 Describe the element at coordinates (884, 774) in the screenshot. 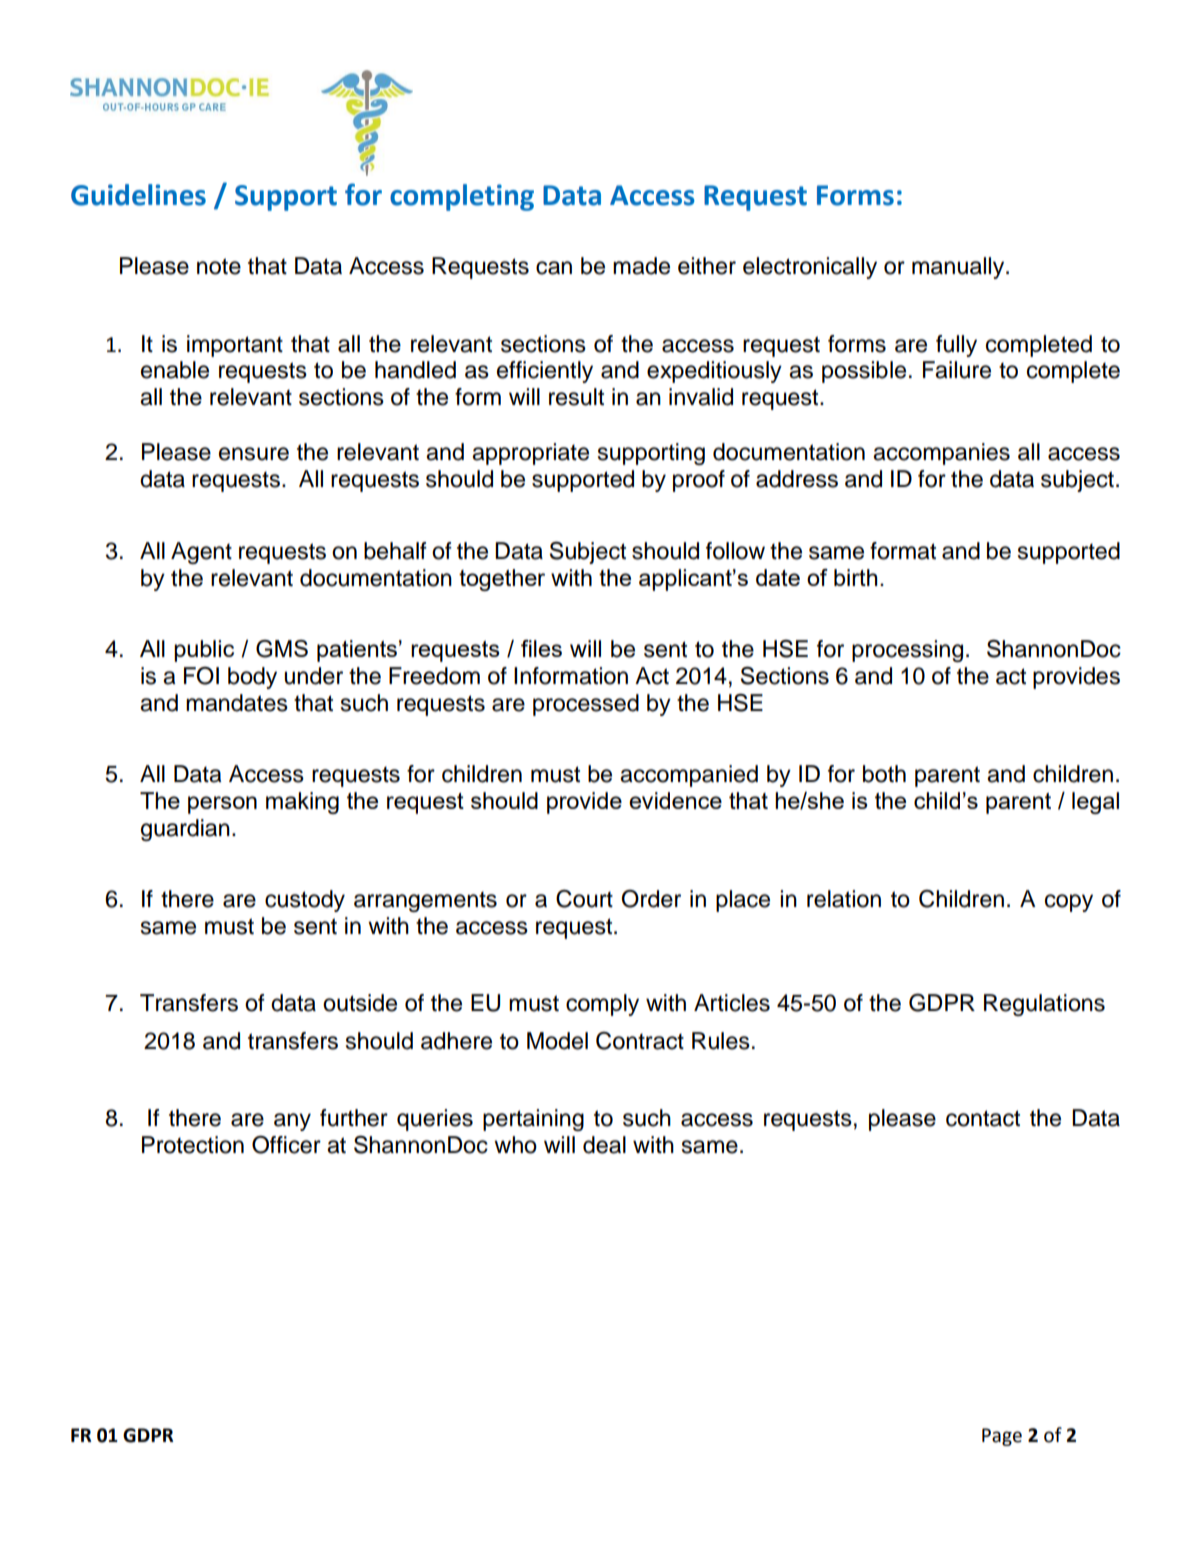

I see `both` at that location.
